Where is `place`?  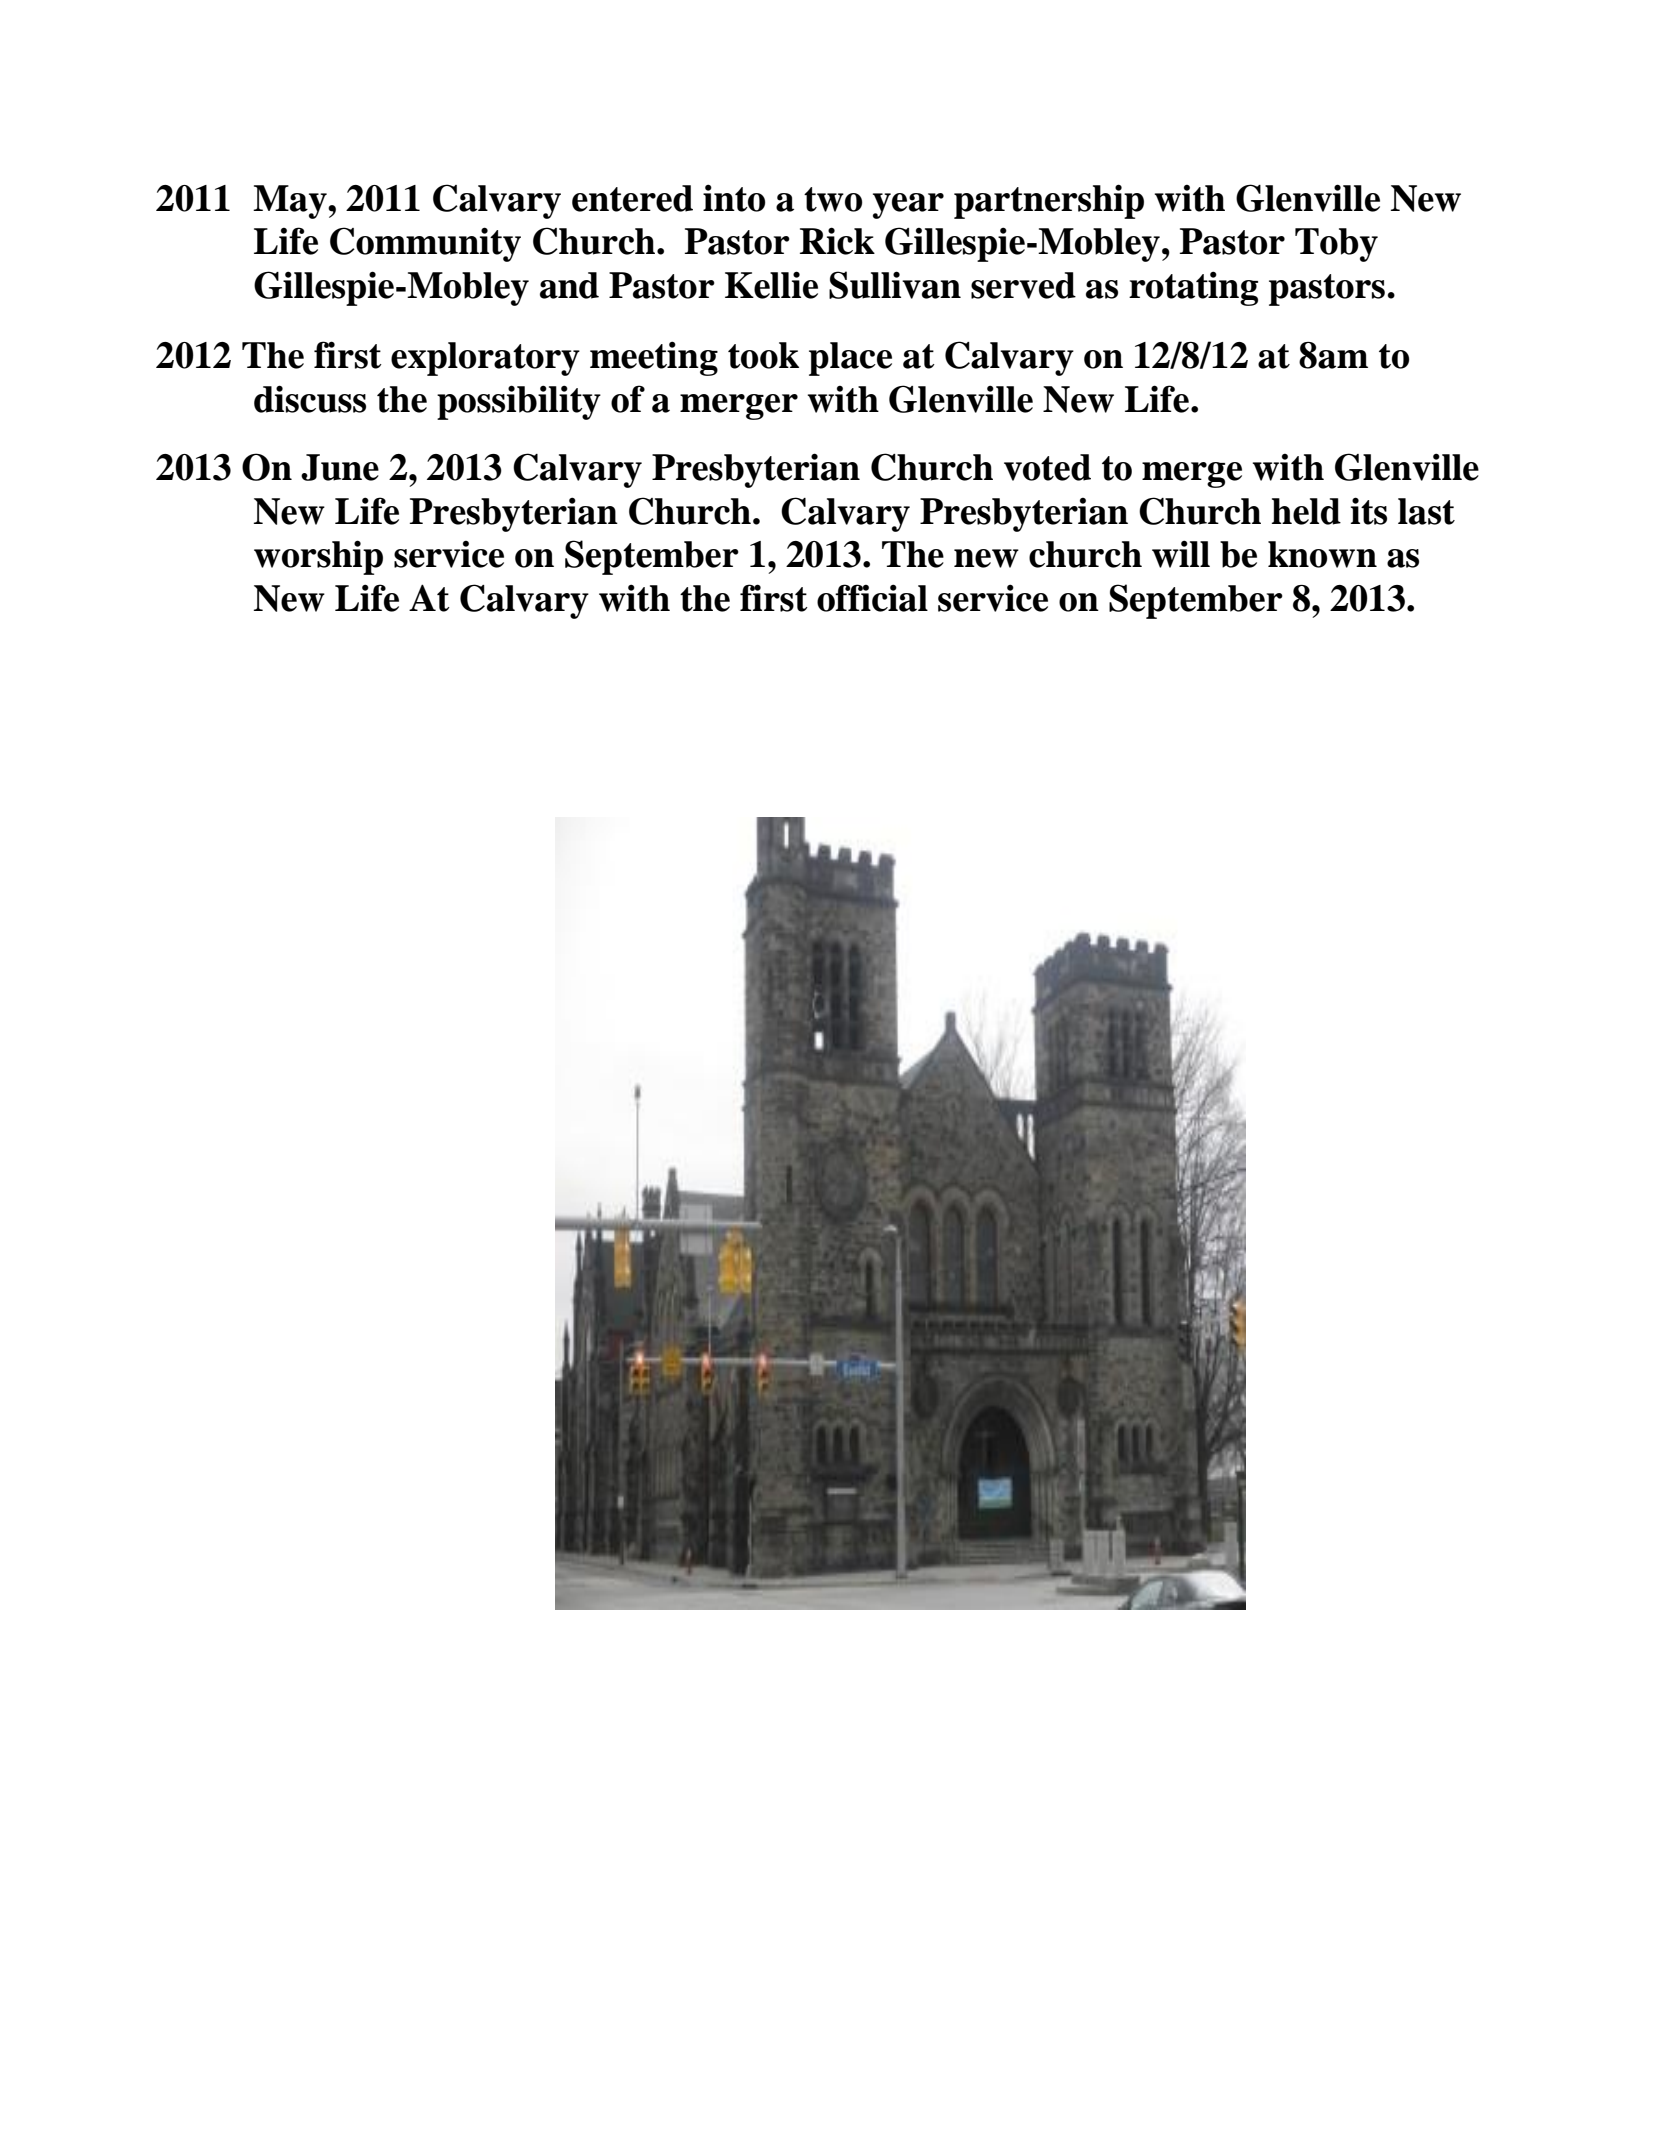 place is located at coordinates (850, 359).
